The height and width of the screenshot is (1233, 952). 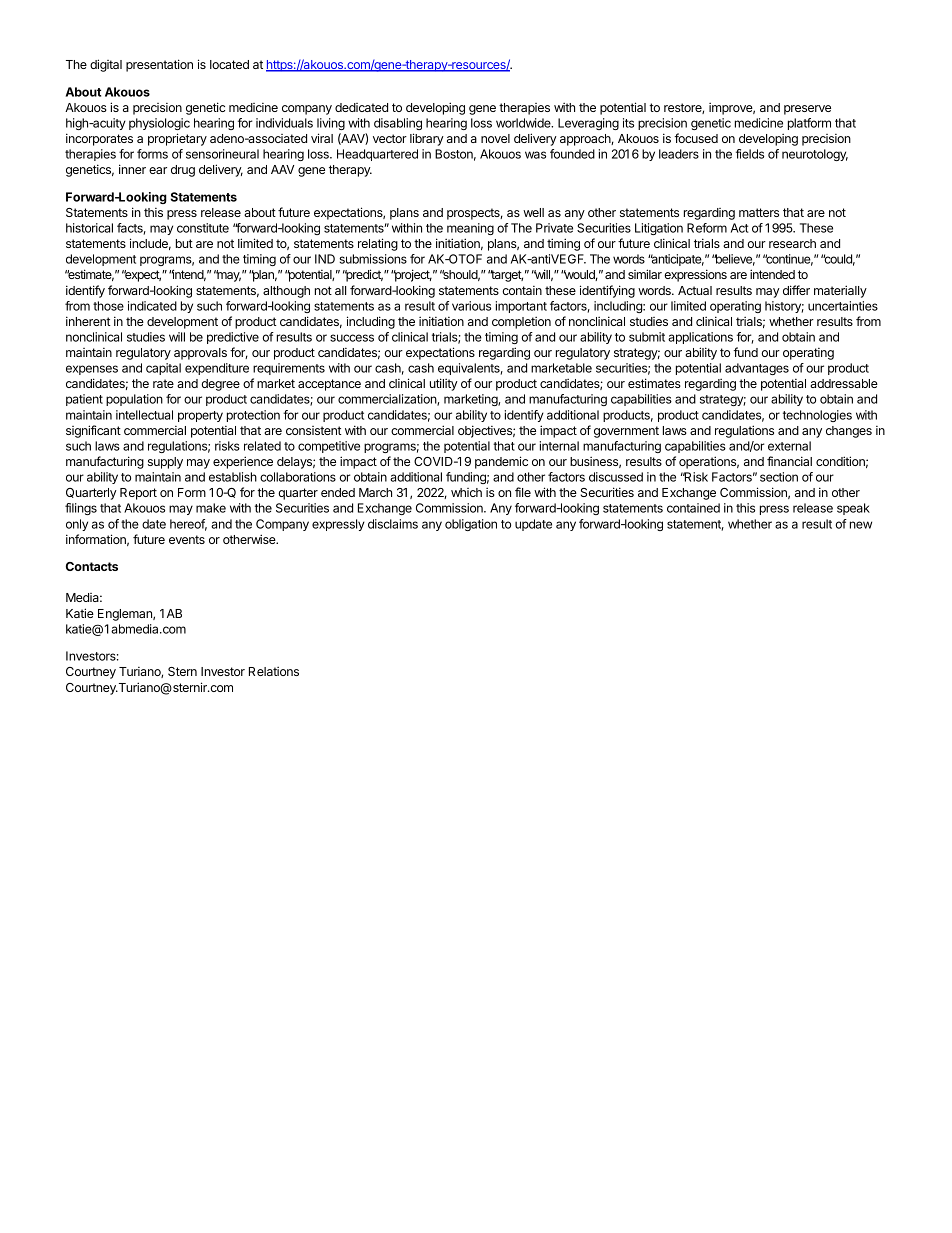 I want to click on make, so click(x=211, y=508).
